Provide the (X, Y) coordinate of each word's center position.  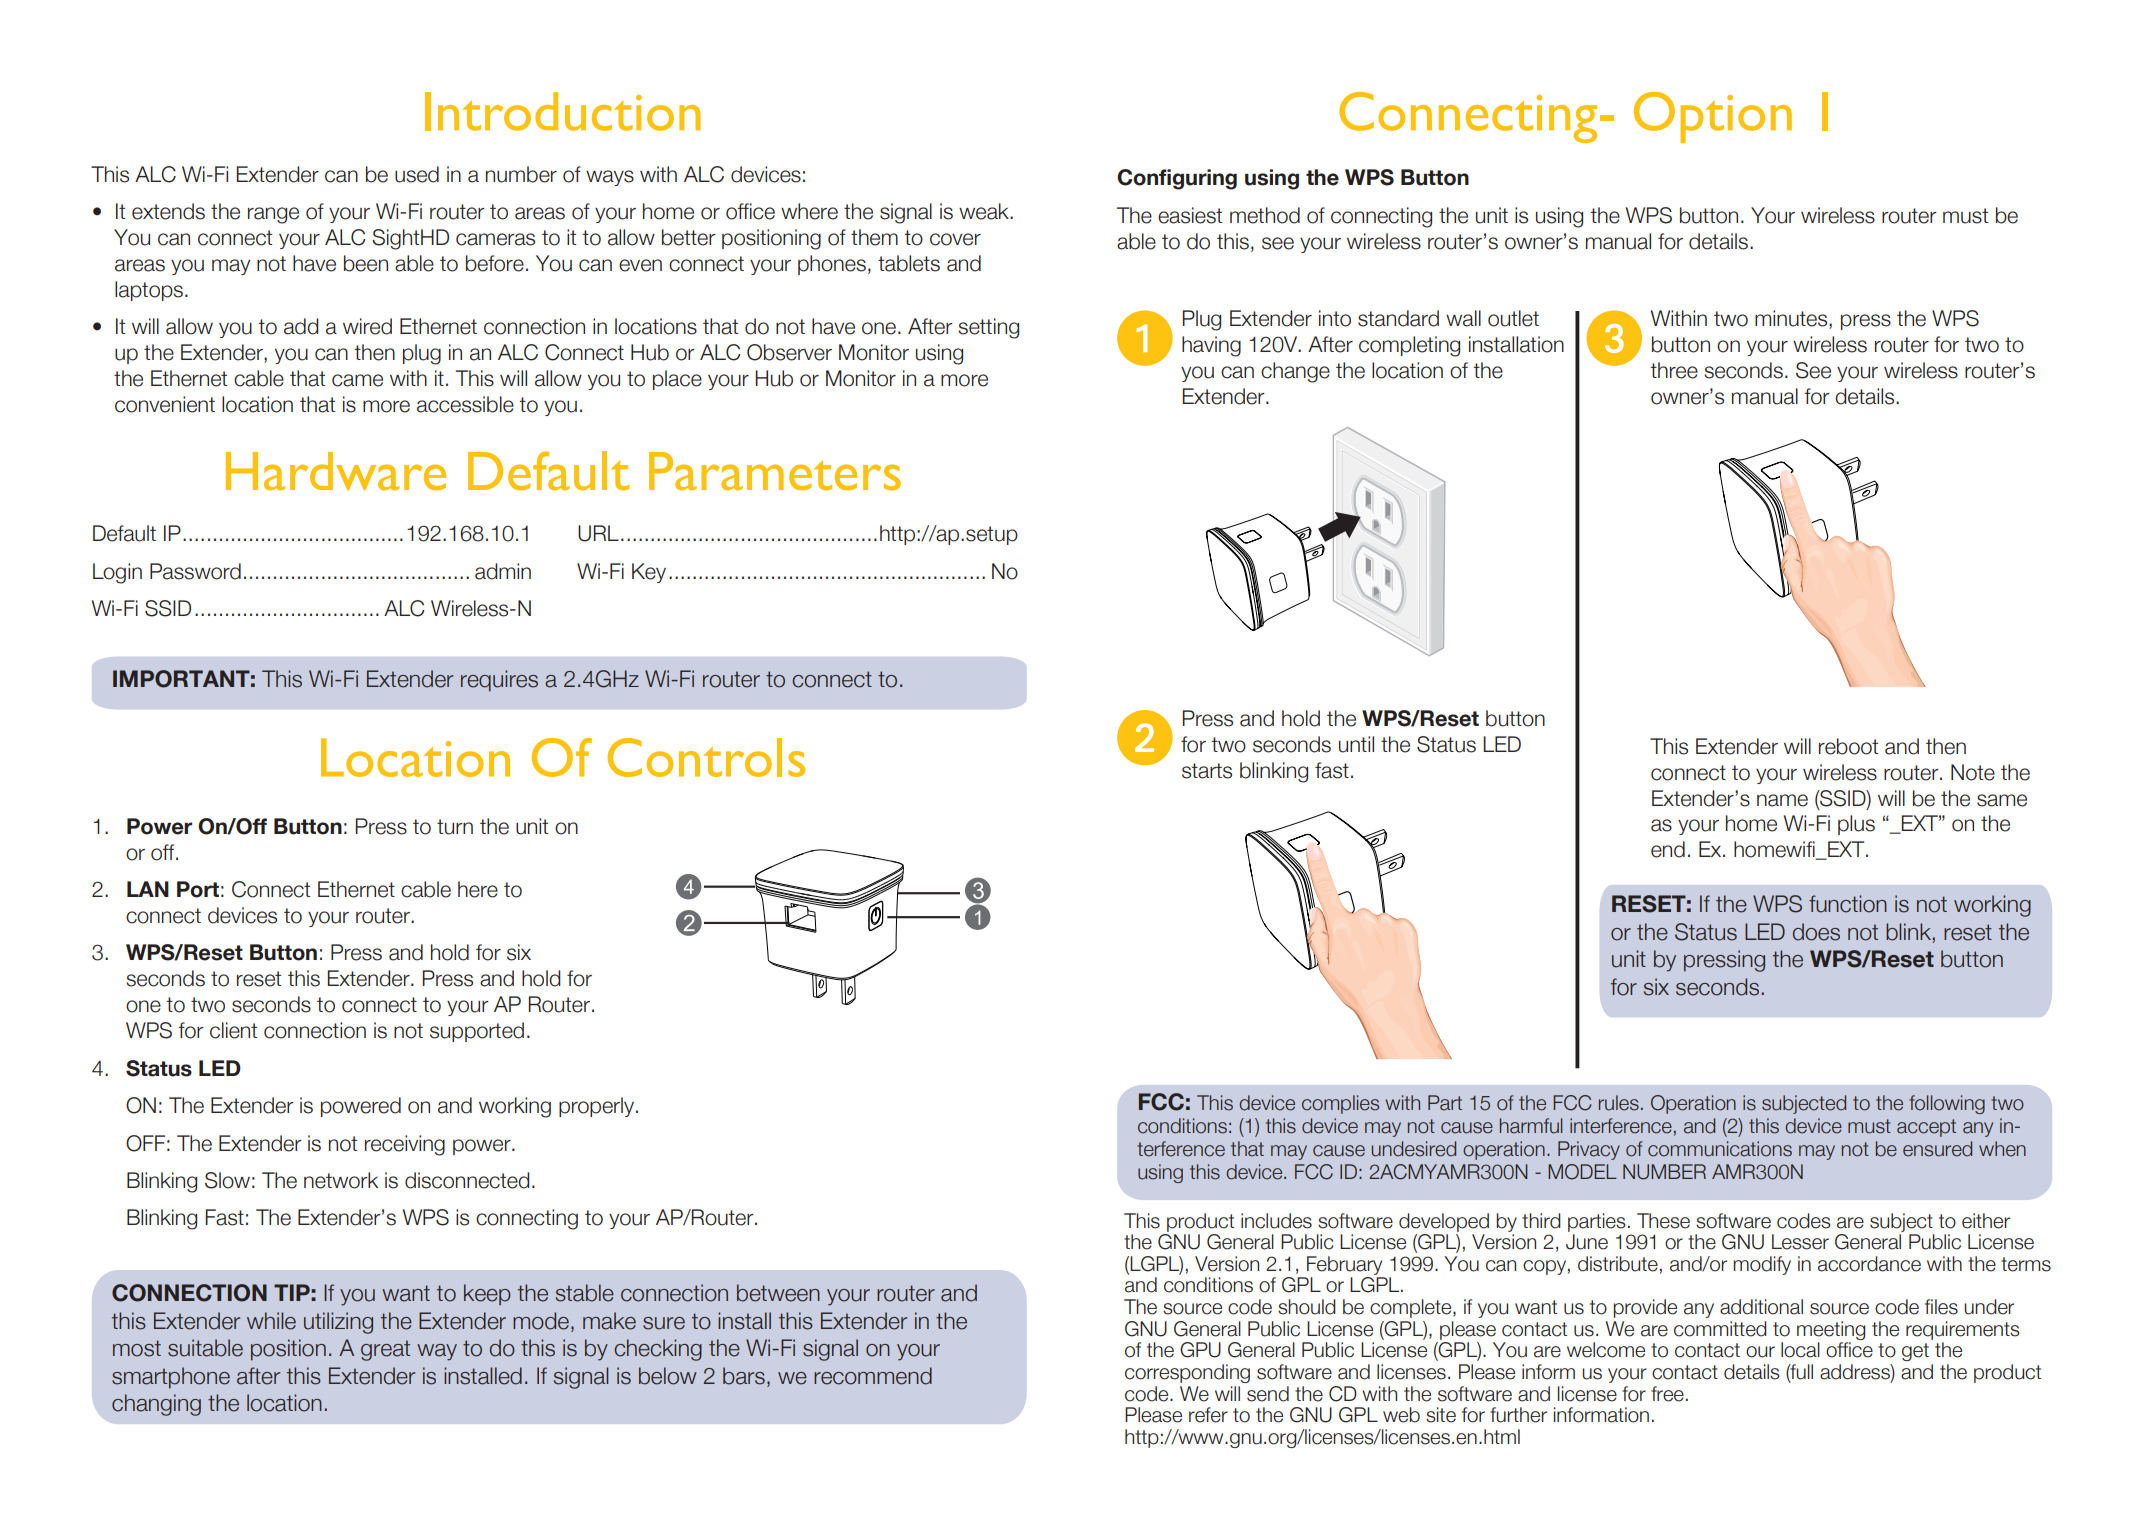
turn (455, 827)
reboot (1848, 746)
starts (1207, 771)
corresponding (1187, 1373)
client (233, 1030)
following (1947, 1104)
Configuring (1177, 179)
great (385, 1350)
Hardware (336, 471)
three (1674, 370)
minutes (1792, 319)
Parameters (775, 471)
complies (1340, 1104)
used (417, 174)
